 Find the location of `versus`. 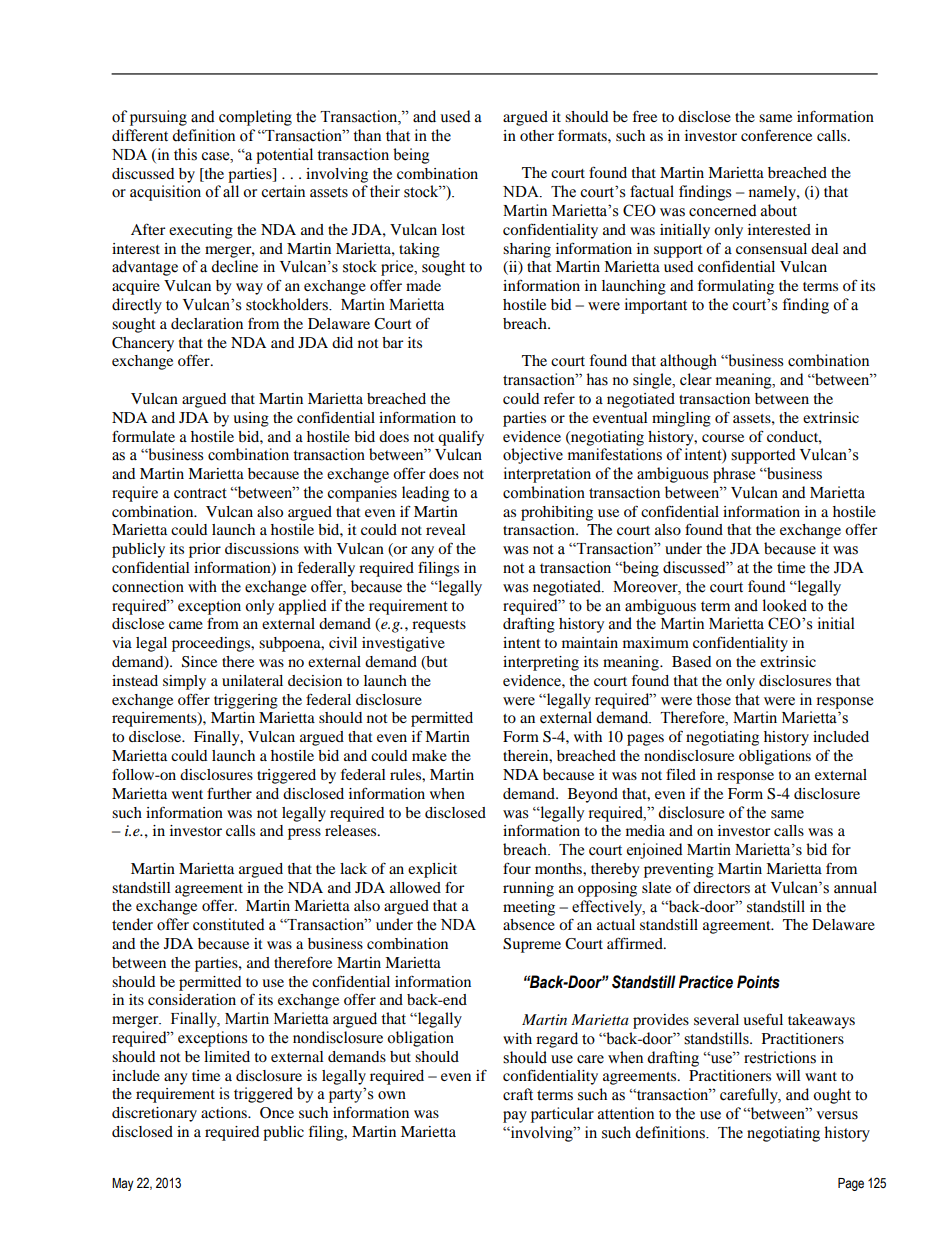

versus is located at coordinates (837, 1115).
